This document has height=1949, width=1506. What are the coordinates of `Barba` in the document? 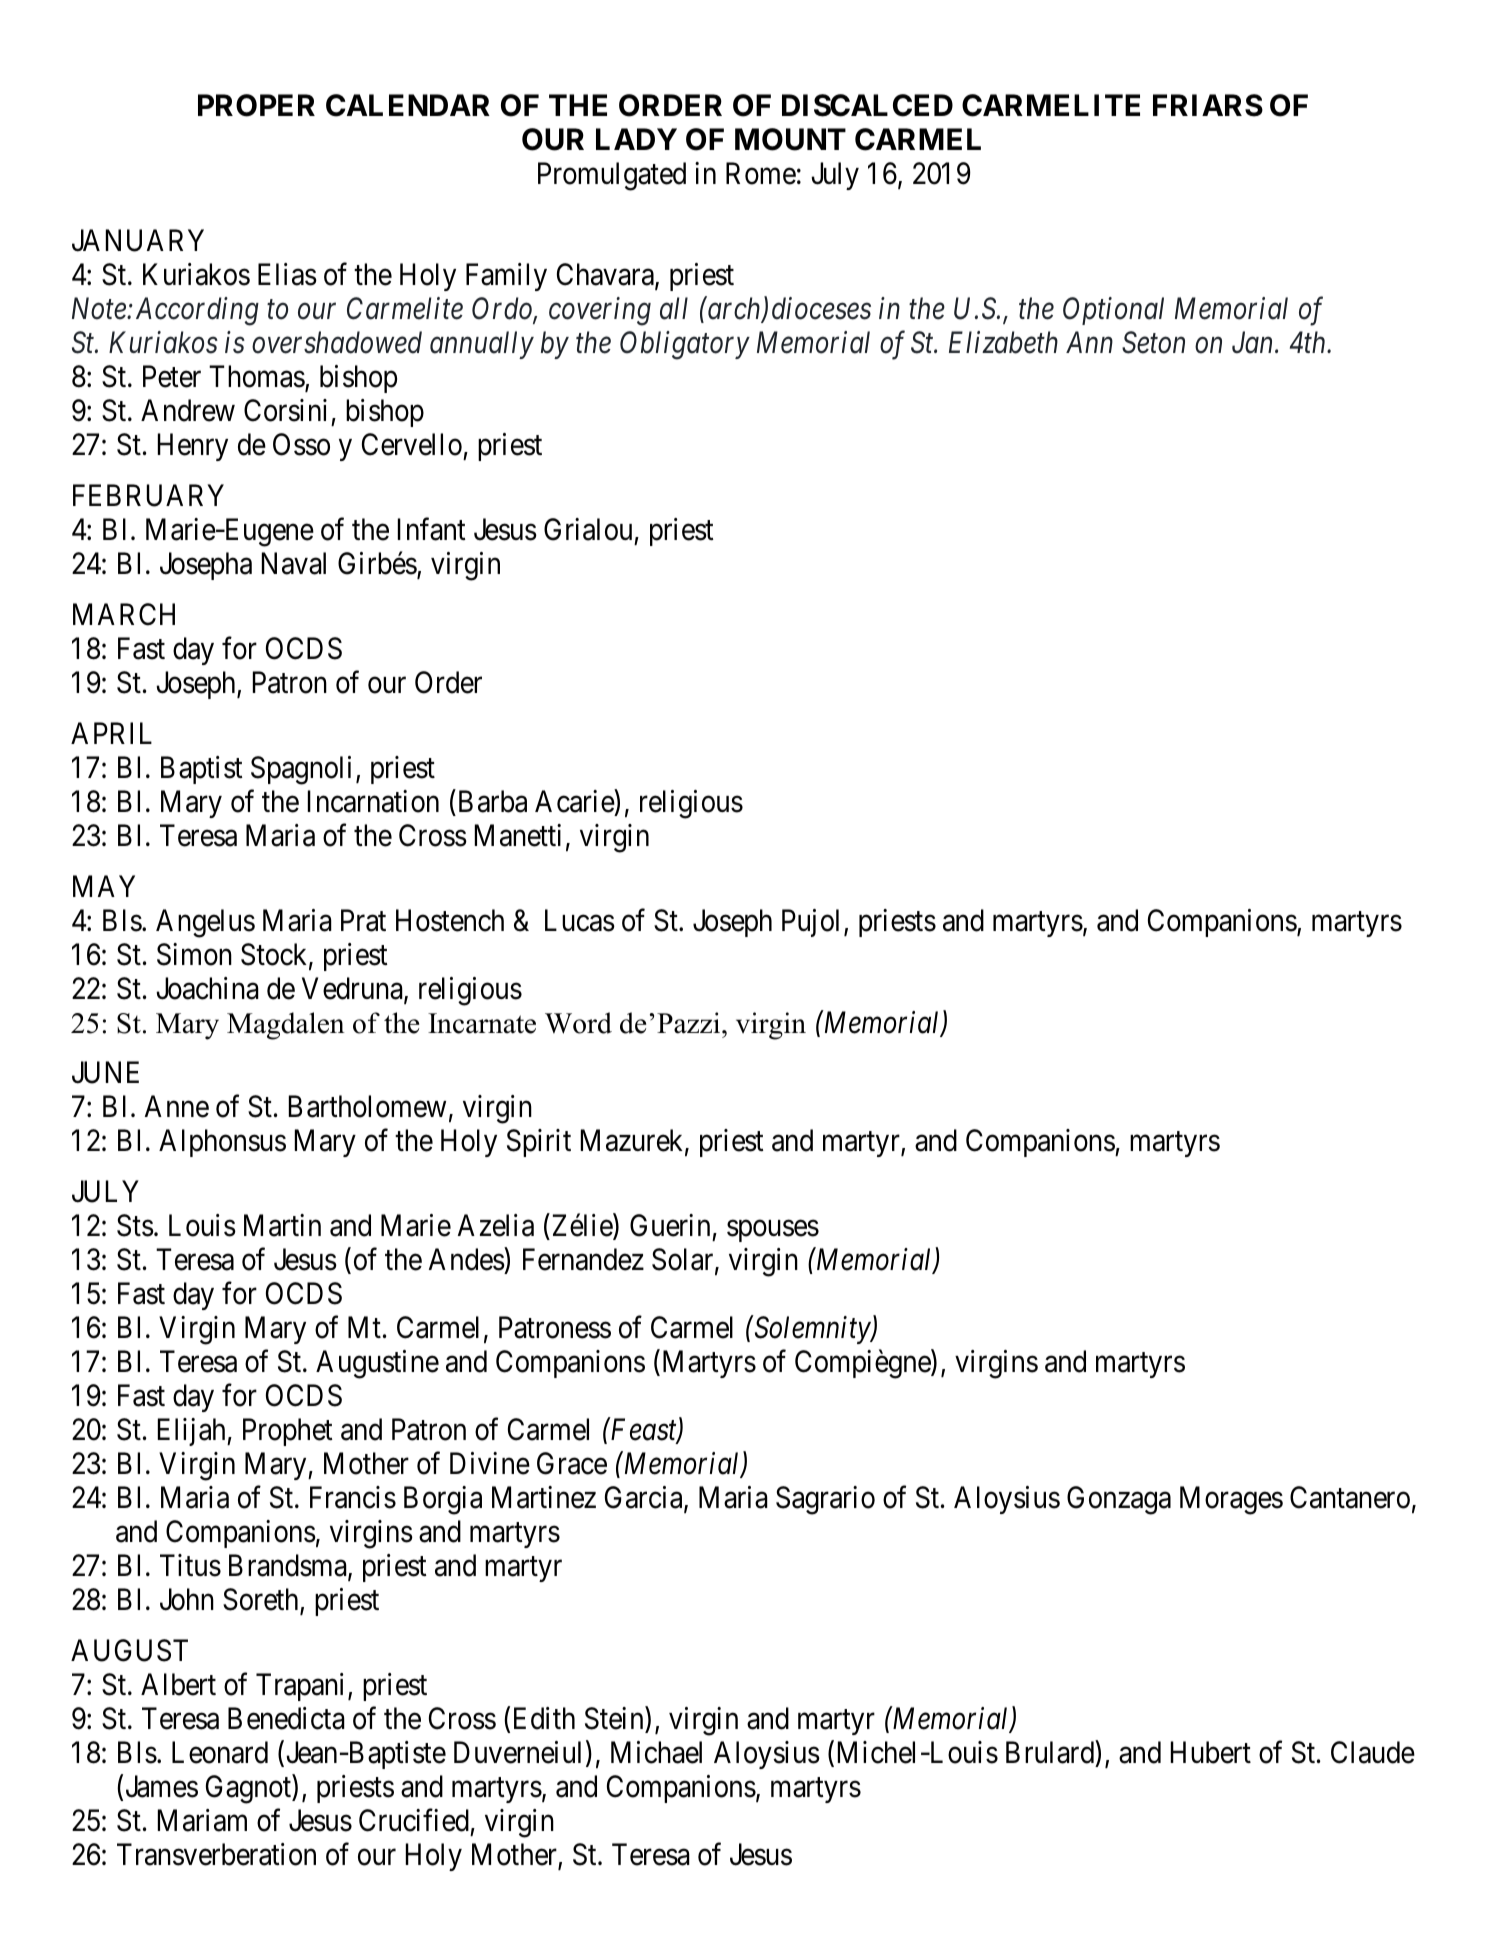 It's located at (493, 801).
